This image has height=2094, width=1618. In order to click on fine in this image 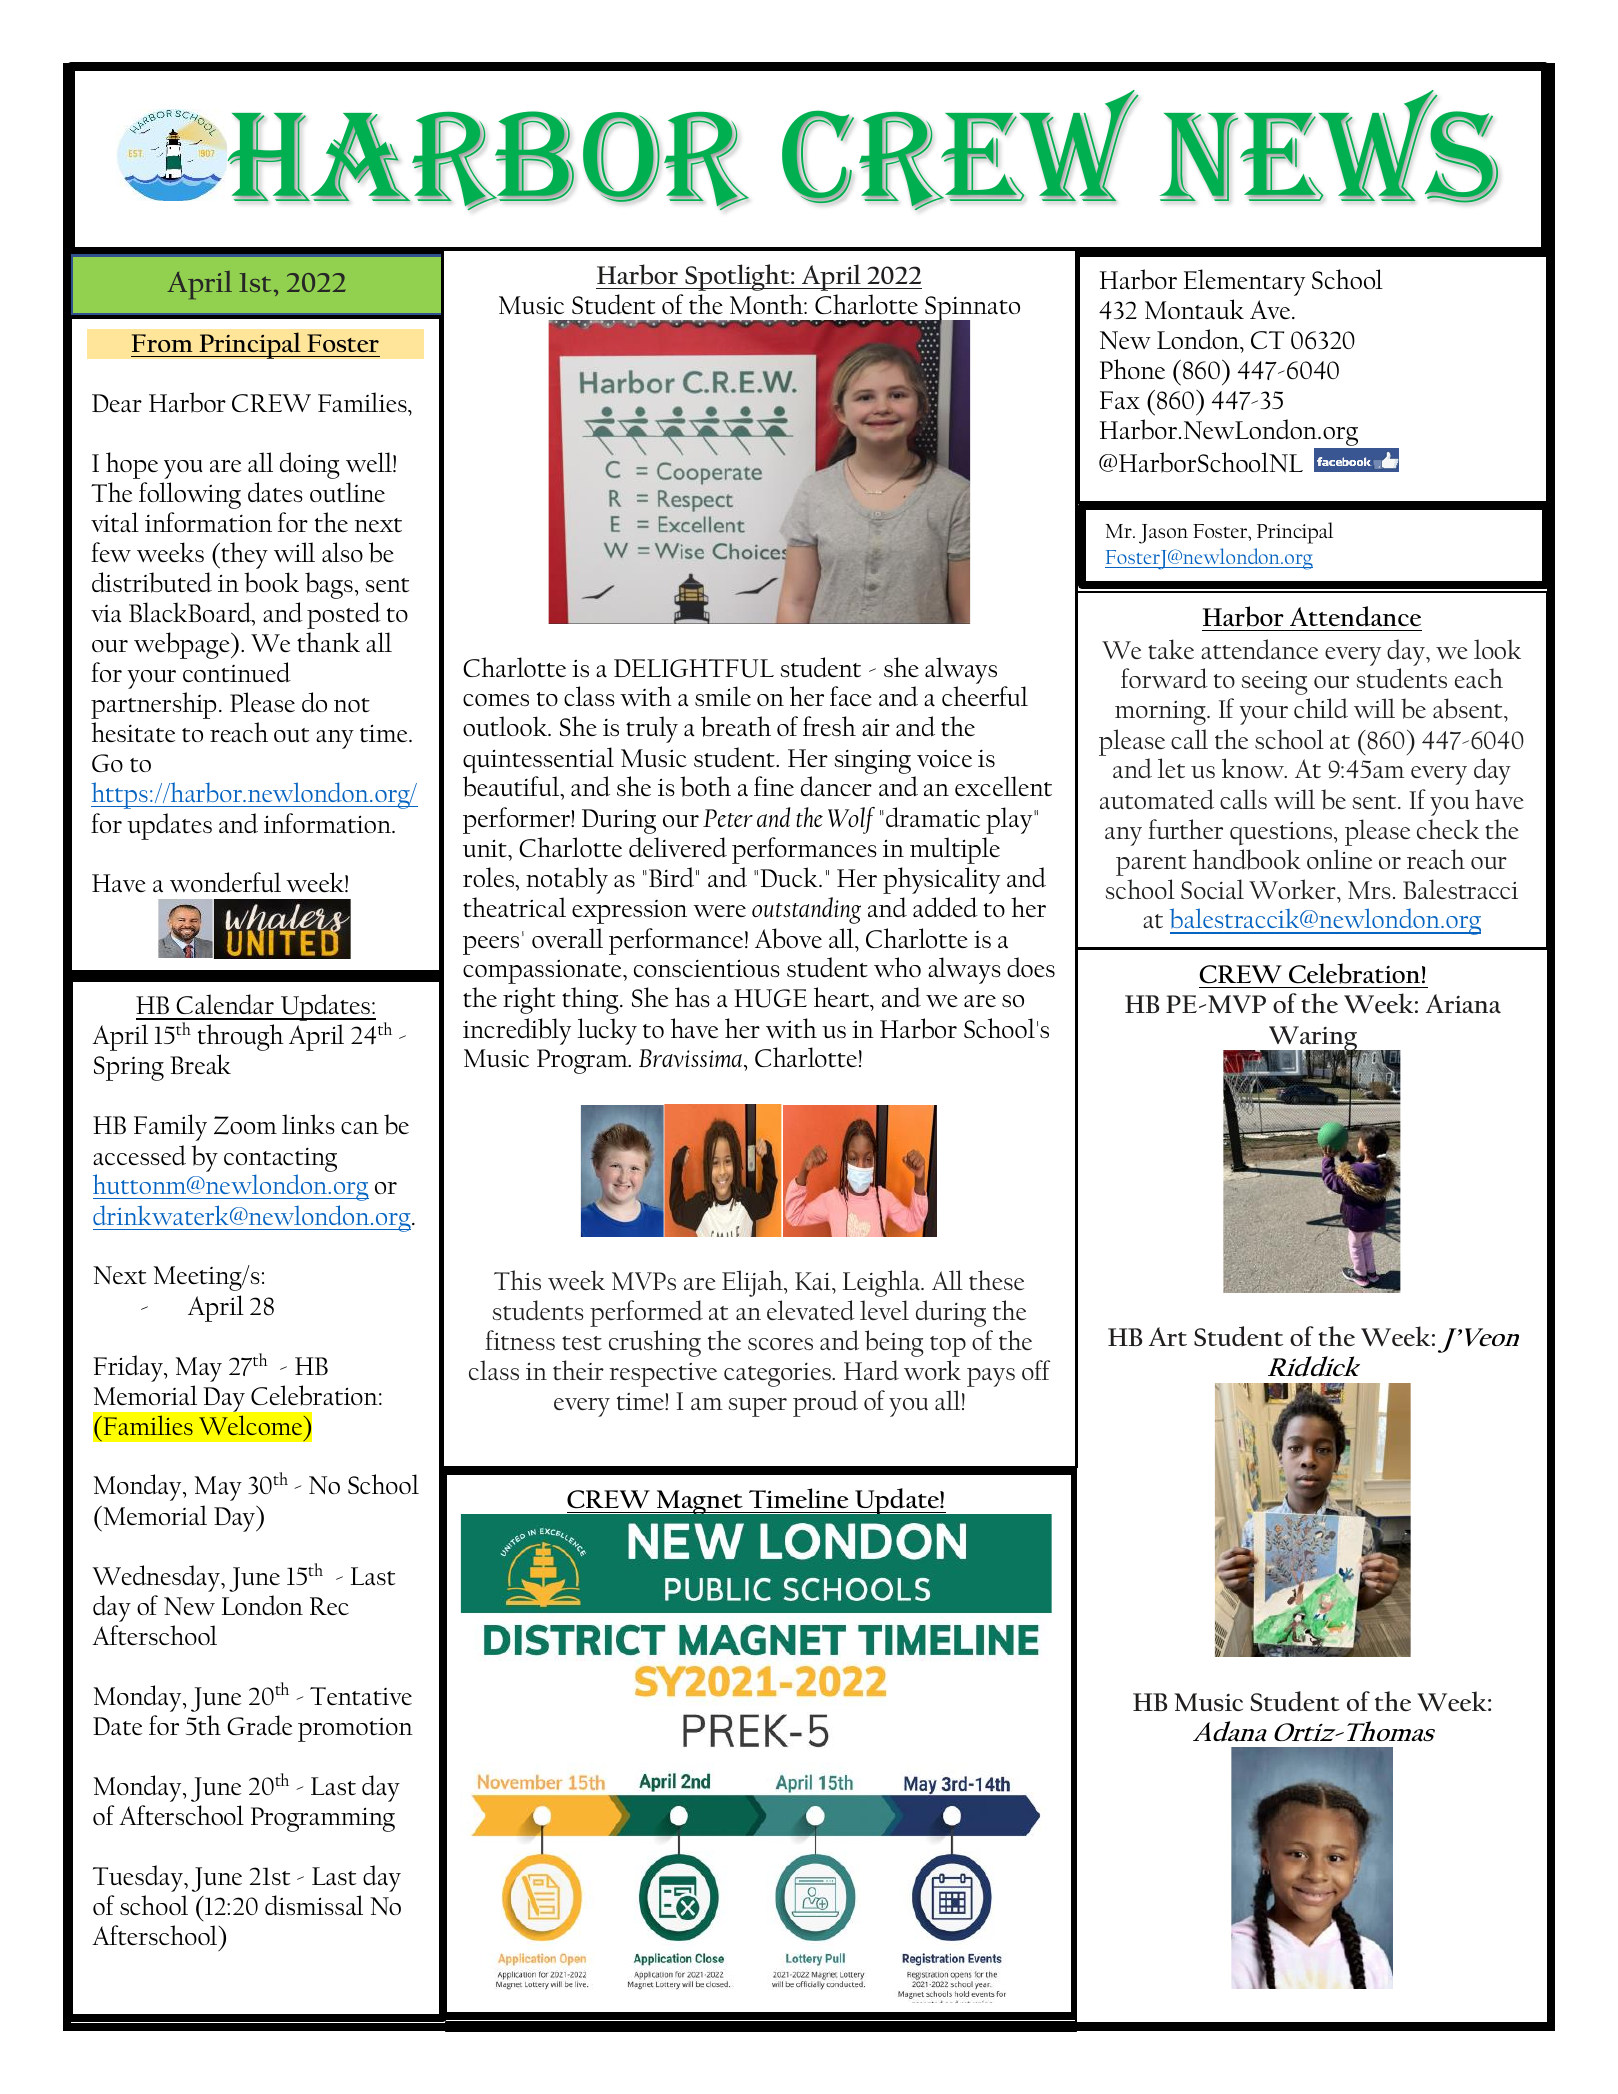, I will do `click(774, 786)`.
